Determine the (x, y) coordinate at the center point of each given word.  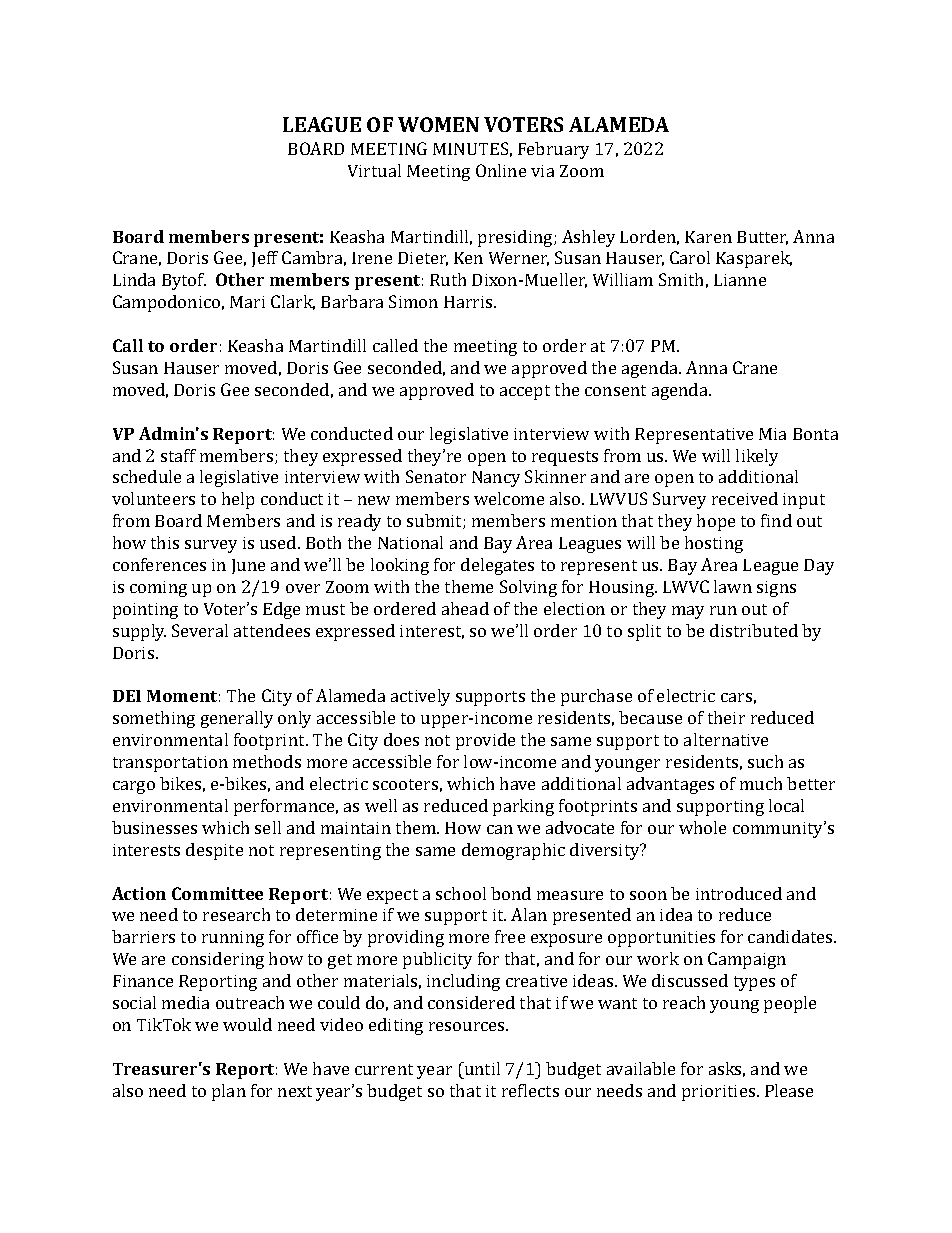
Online (501, 170)
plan (229, 1092)
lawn (733, 586)
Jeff (265, 259)
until (481, 1068)
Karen (708, 237)
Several (200, 630)
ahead (465, 608)
